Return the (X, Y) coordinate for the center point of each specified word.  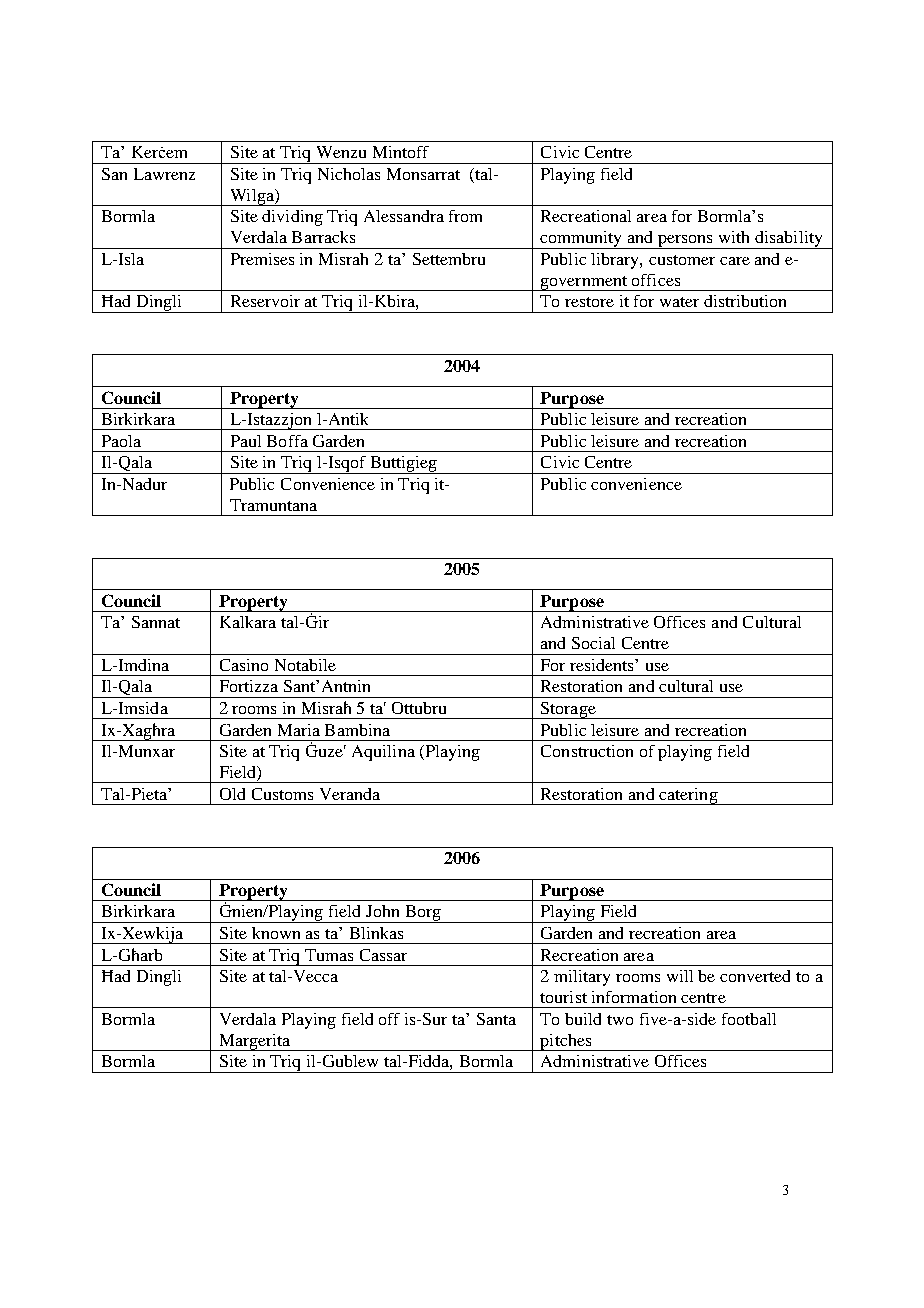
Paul (246, 441)
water (679, 302)
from (465, 216)
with (734, 237)
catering (688, 796)
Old (232, 794)
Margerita (255, 1042)
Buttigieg (403, 465)
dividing (292, 218)
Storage (568, 710)
